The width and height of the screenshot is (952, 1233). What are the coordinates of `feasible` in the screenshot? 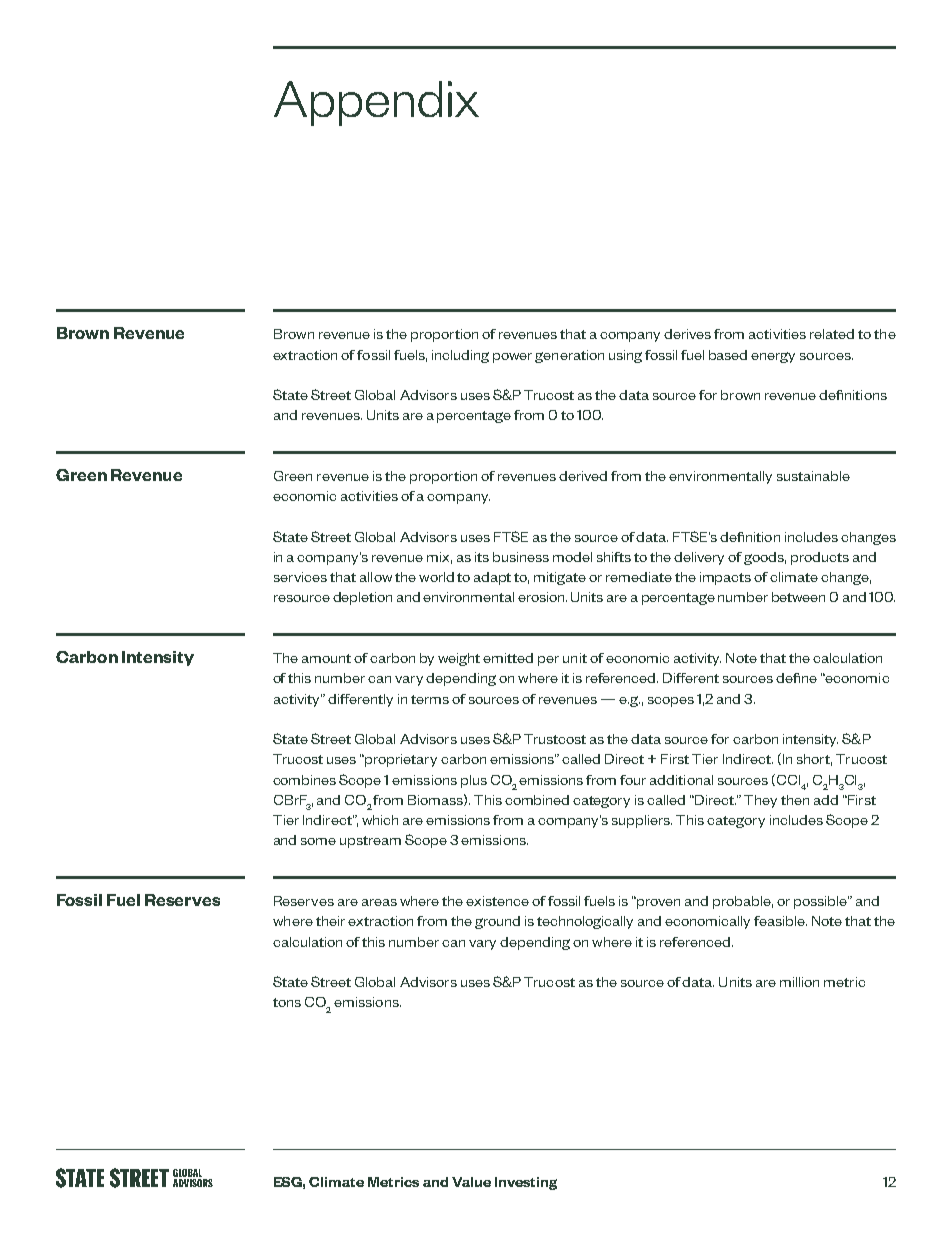 It's located at (780, 921).
